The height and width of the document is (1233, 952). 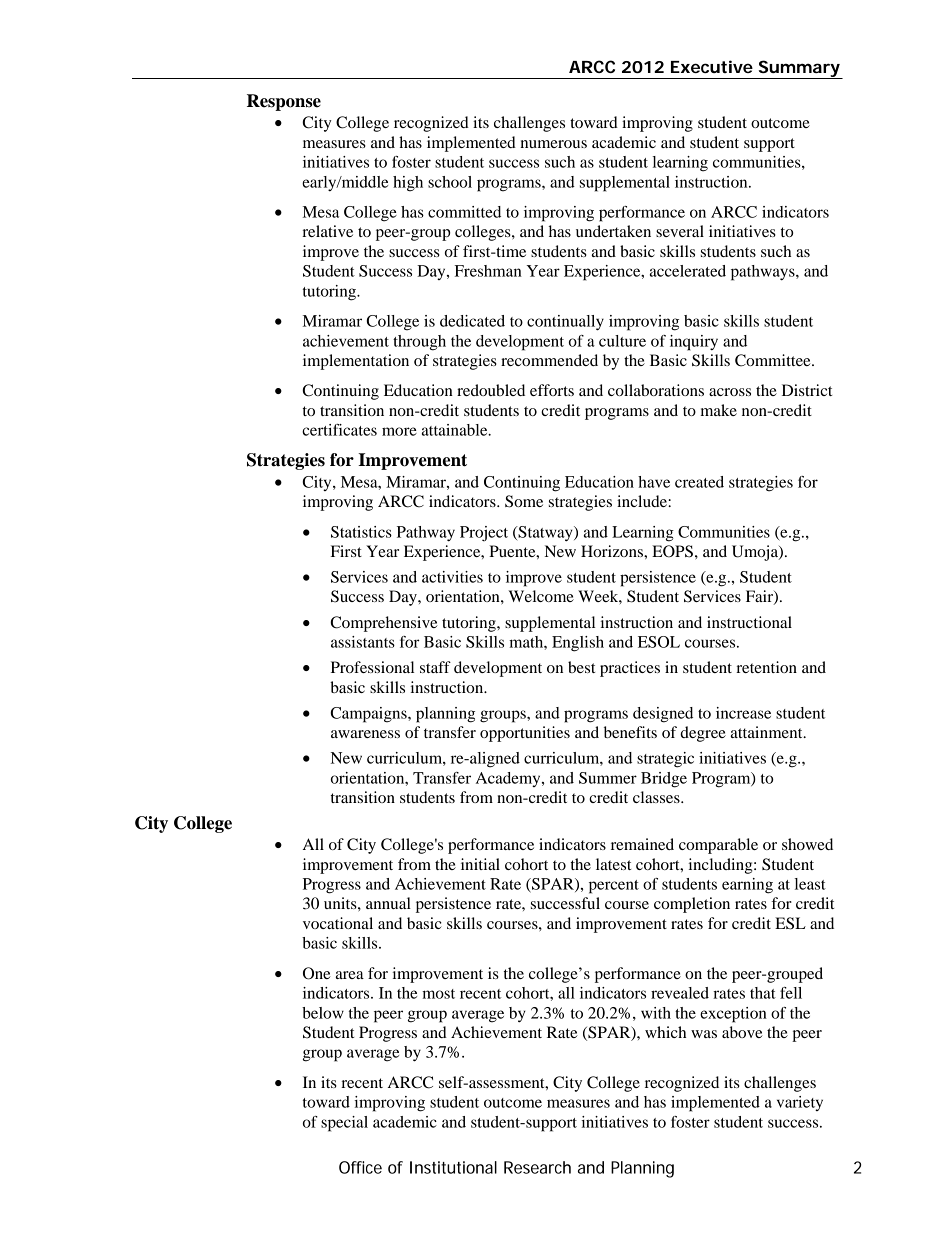 I want to click on variety, so click(x=800, y=1103).
